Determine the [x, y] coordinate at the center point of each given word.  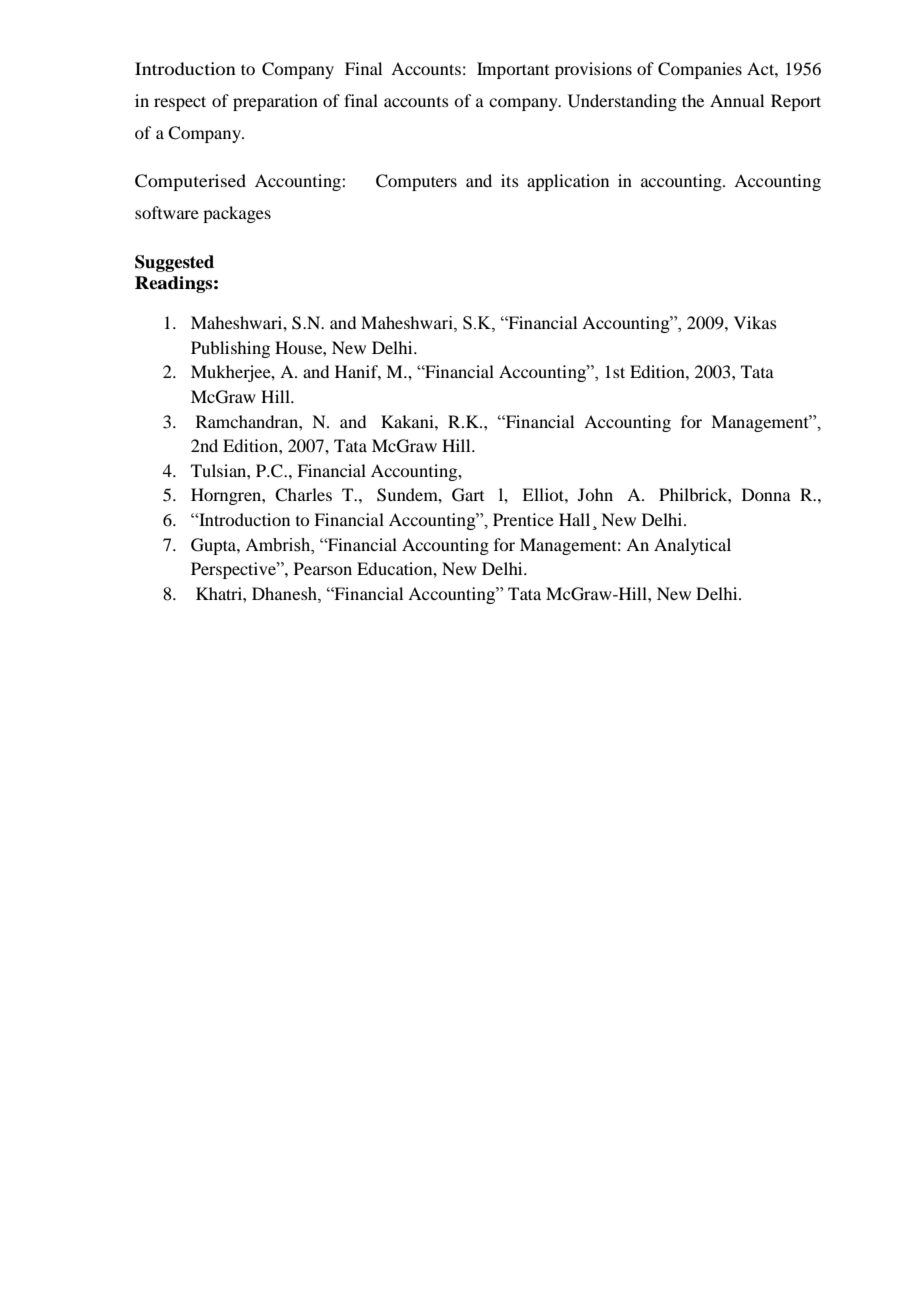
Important [513, 70]
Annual [737, 100]
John [595, 494]
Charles [303, 495]
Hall [574, 519]
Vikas [755, 322]
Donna [766, 494]
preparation [275, 102]
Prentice [523, 519]
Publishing [230, 349]
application [568, 182]
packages [237, 214]
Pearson [323, 568]
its [510, 180]
